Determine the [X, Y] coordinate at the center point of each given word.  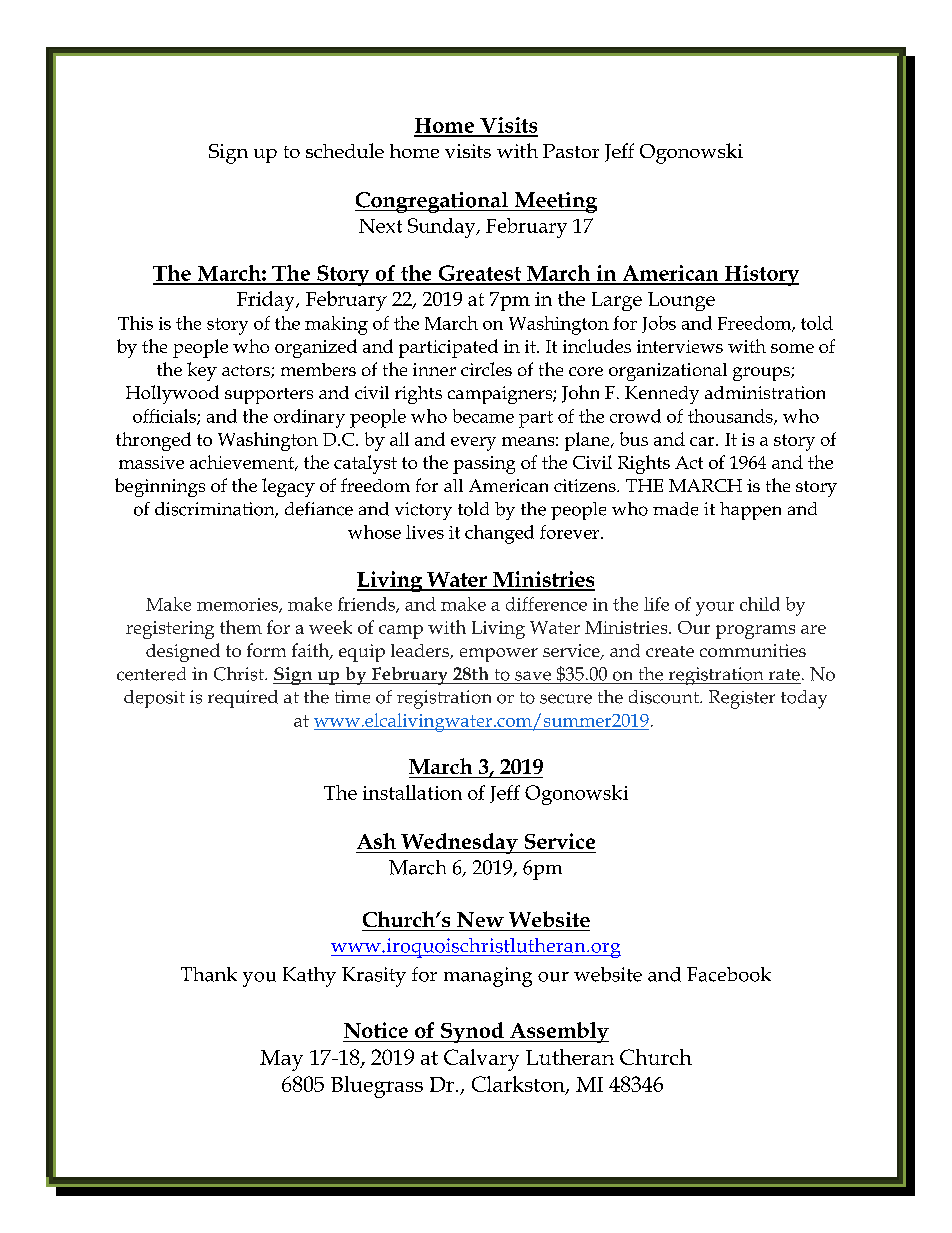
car [703, 441]
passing [484, 465]
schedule [345, 150]
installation [412, 792]
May [281, 1060]
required [243, 699]
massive [151, 462]
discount [665, 697]
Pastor [571, 151]
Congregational [432, 202]
